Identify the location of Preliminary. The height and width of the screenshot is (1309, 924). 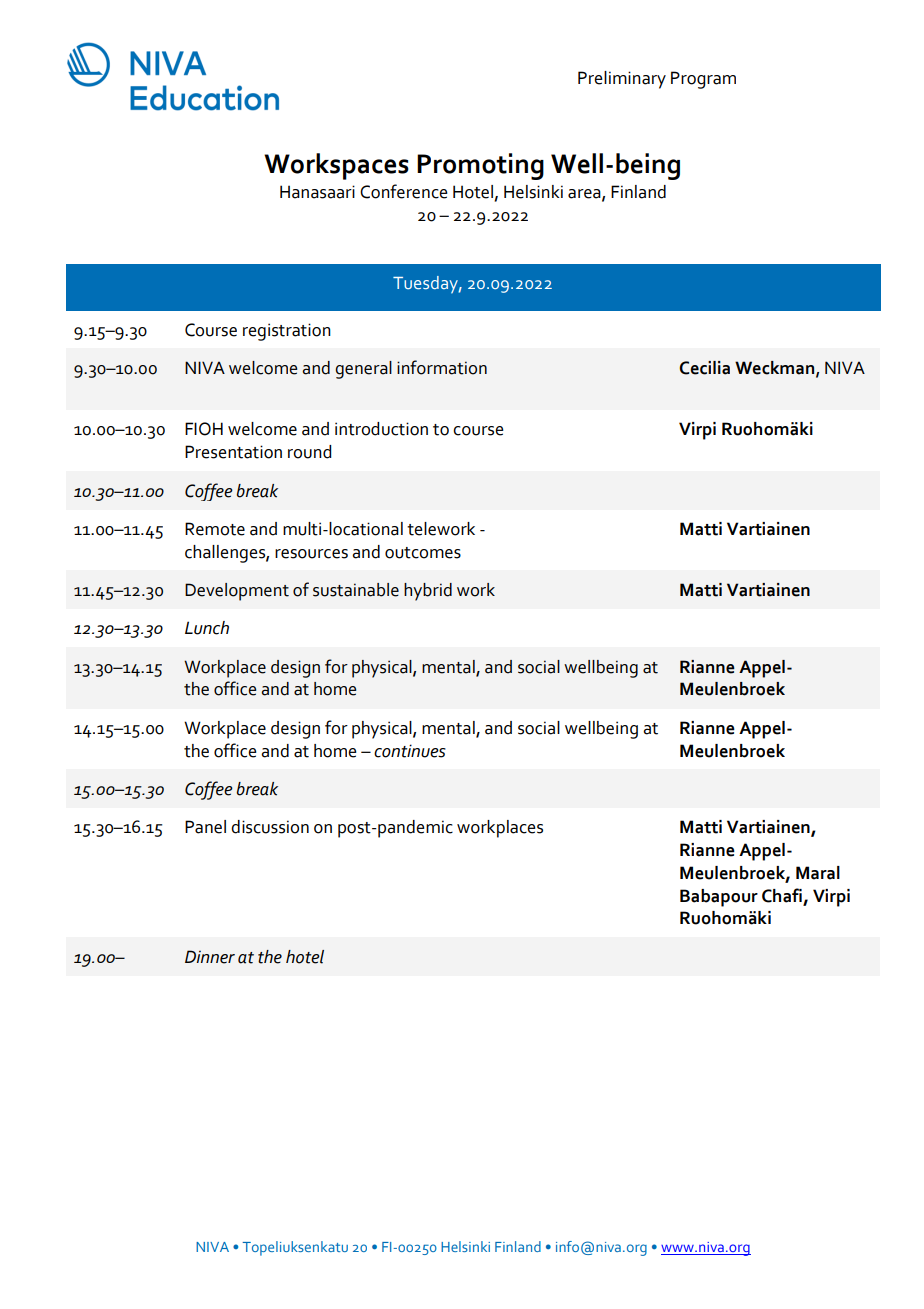
(622, 80).
